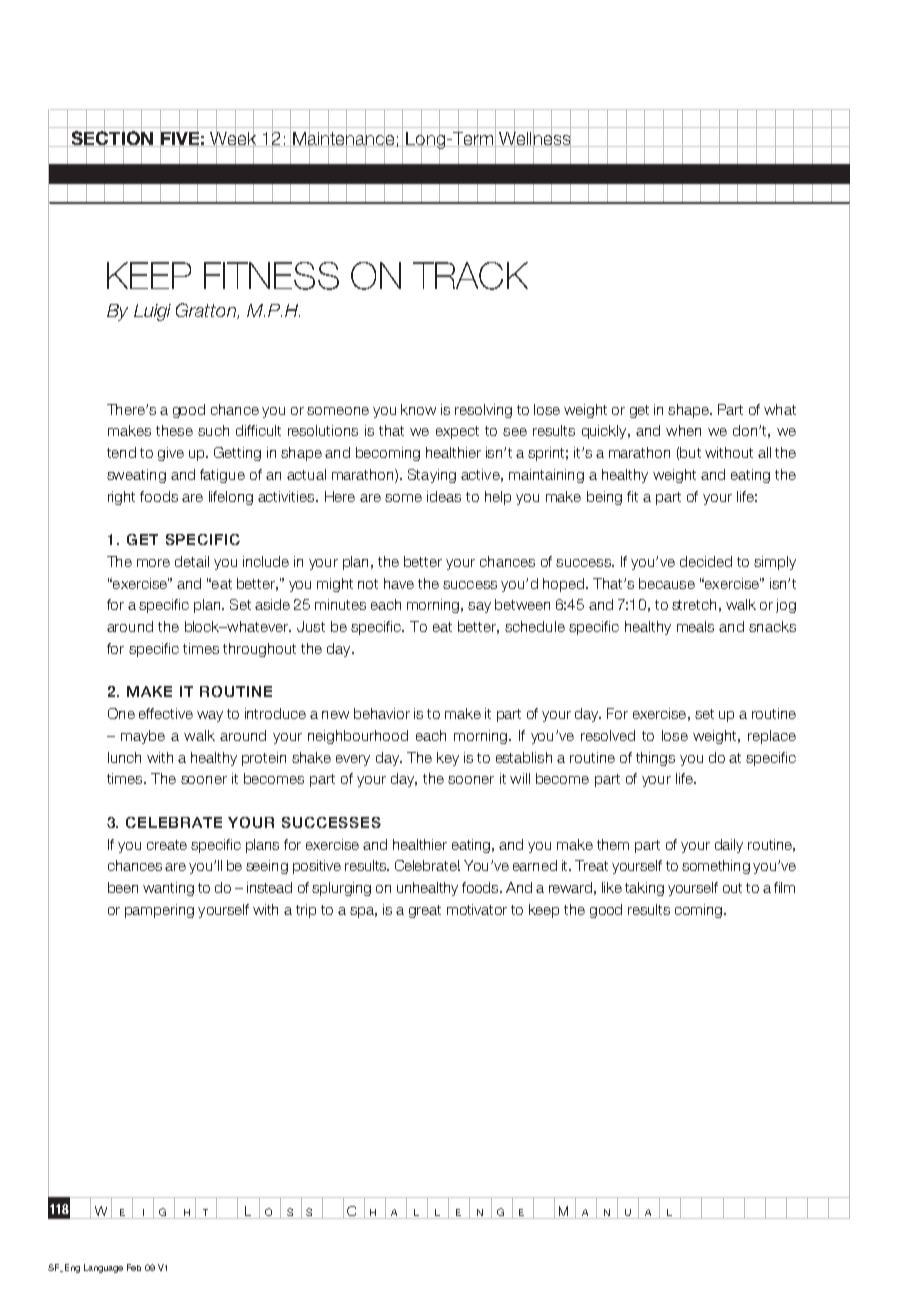  I want to click on Luigi, so click(152, 312).
